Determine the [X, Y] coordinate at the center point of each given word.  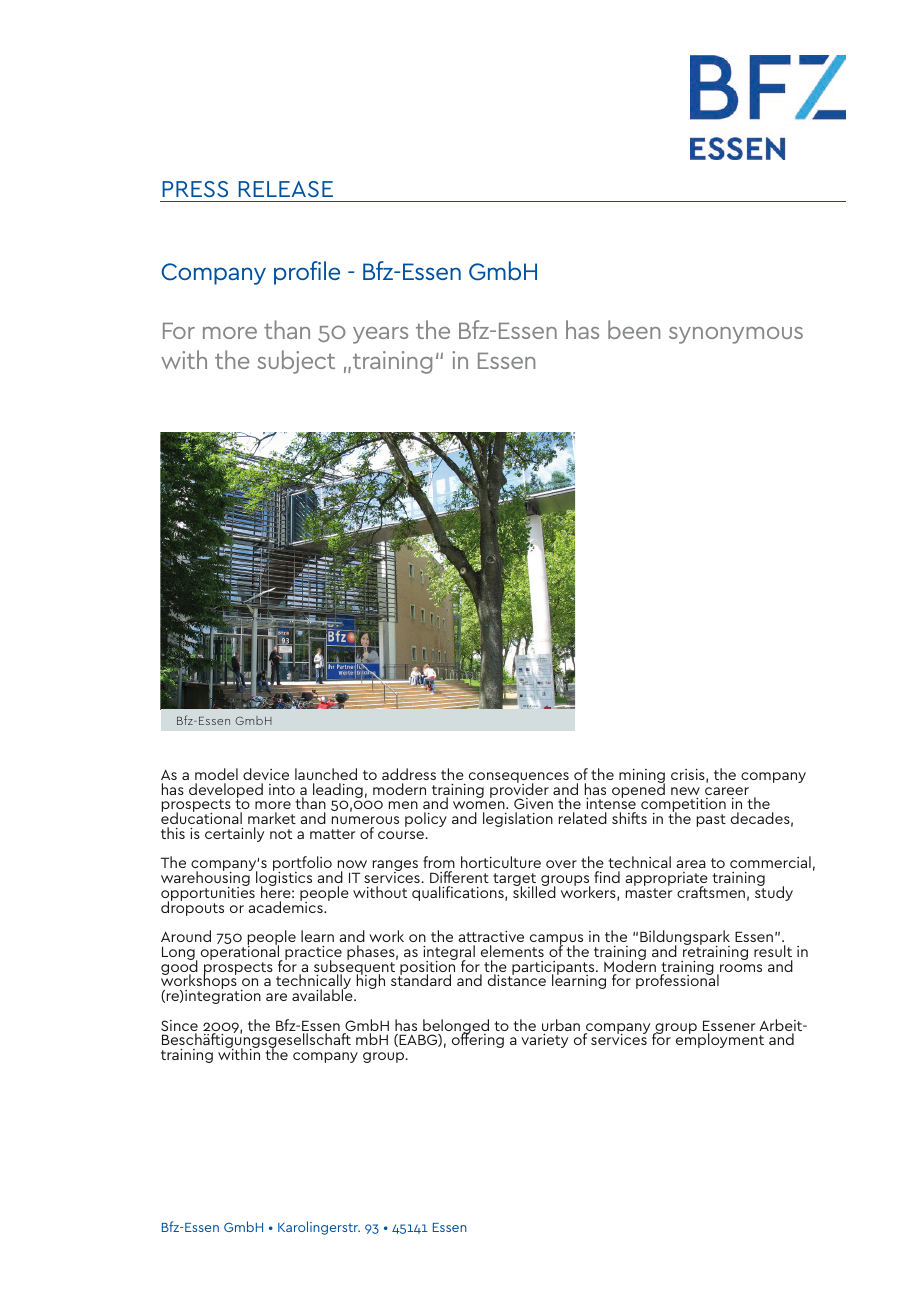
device [266, 774]
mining [642, 777]
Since [179, 1027]
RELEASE [286, 189]
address [409, 774]
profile [307, 273]
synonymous [736, 335]
